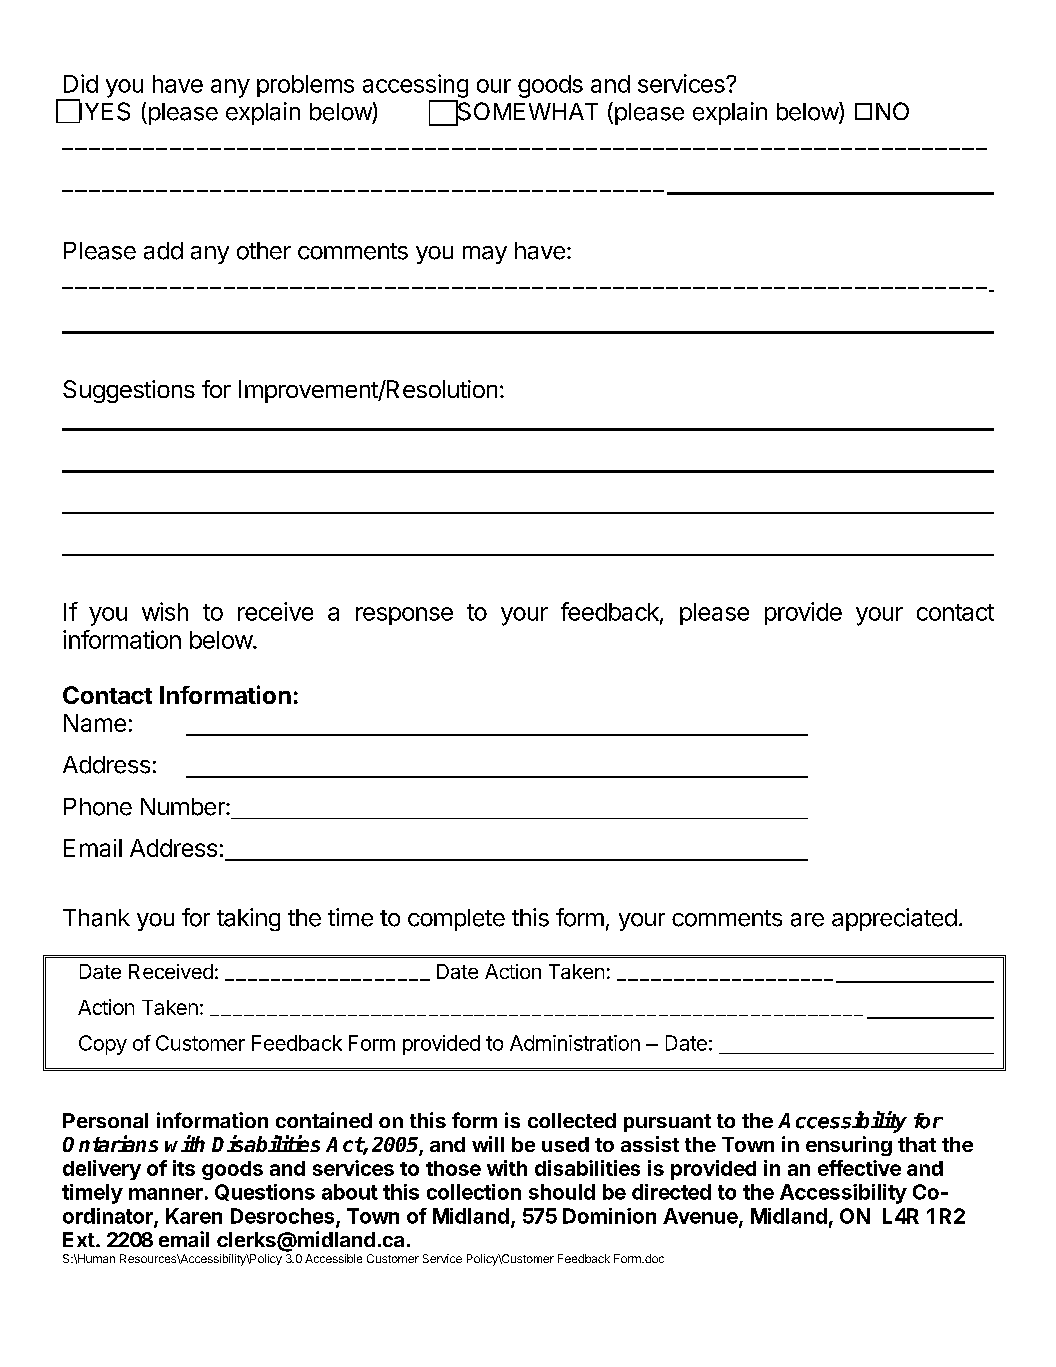 This screenshot has width=1056, height=1367. What do you see at coordinates (859, 1168) in the screenshot?
I see `effective` at bounding box center [859, 1168].
